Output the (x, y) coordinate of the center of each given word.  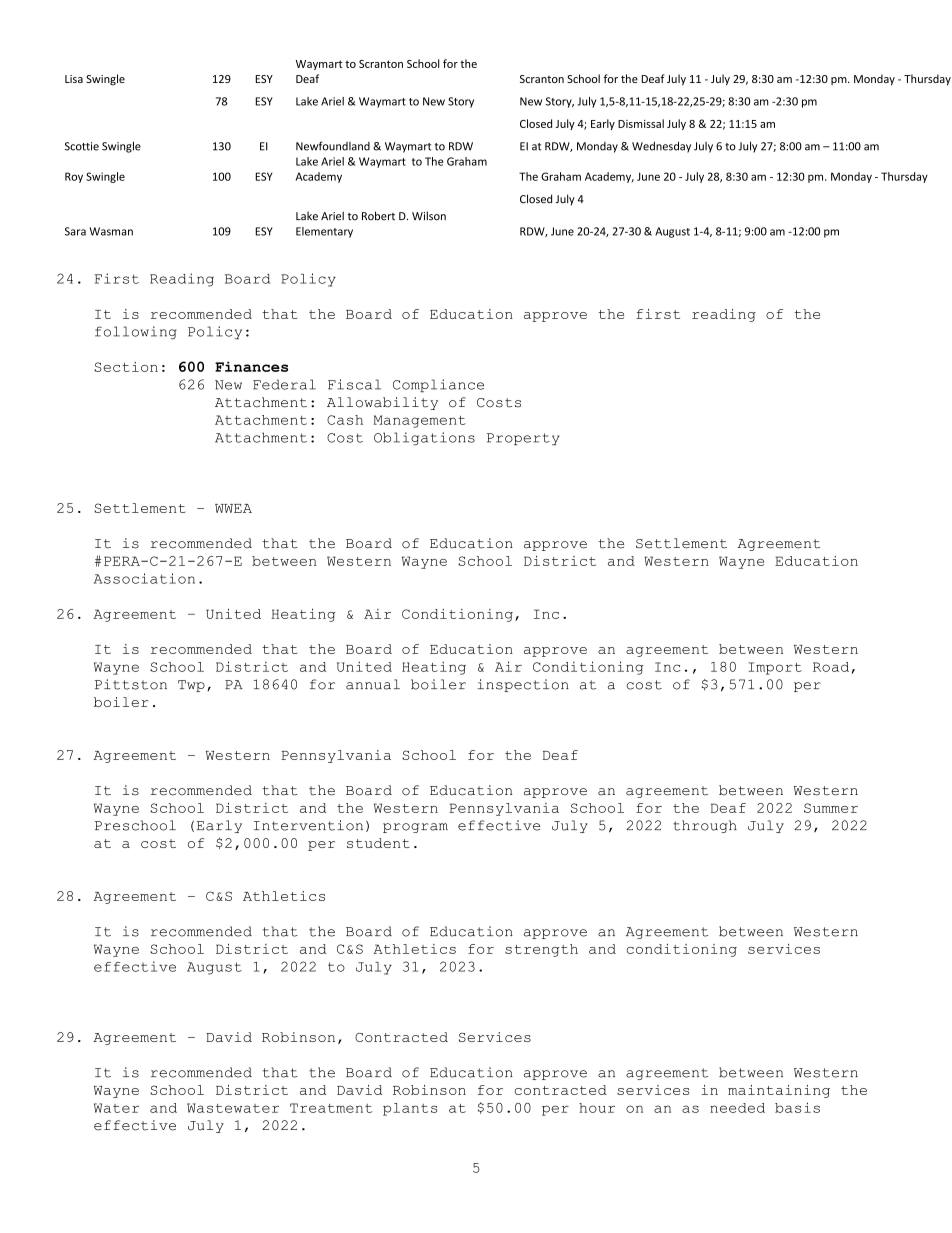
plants (410, 1109)
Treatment (331, 1108)
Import (775, 668)
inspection (523, 685)
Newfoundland (333, 146)
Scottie (82, 146)
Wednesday (661, 147)
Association (144, 578)
